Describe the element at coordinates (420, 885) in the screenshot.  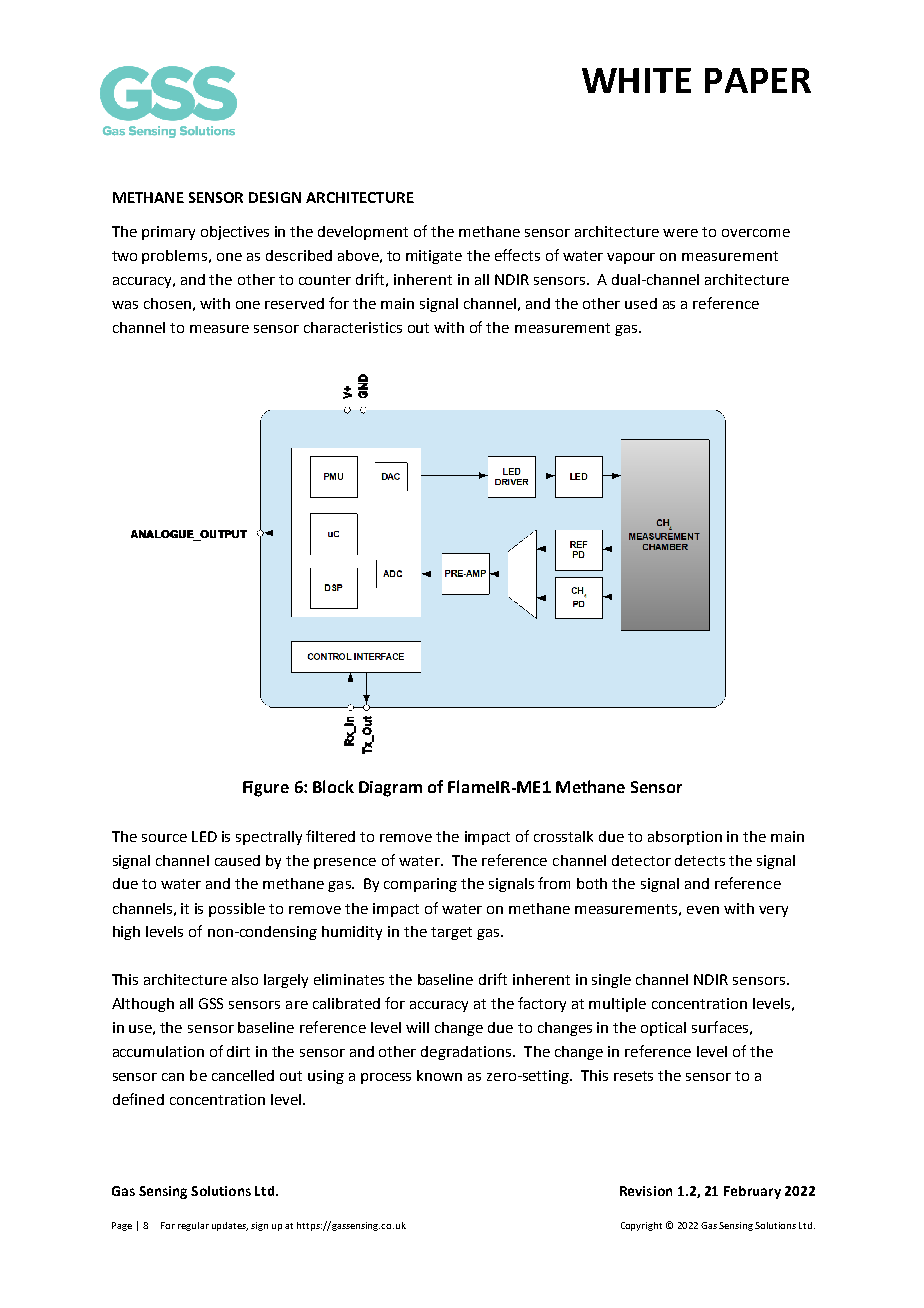
I see `comparing` at that location.
